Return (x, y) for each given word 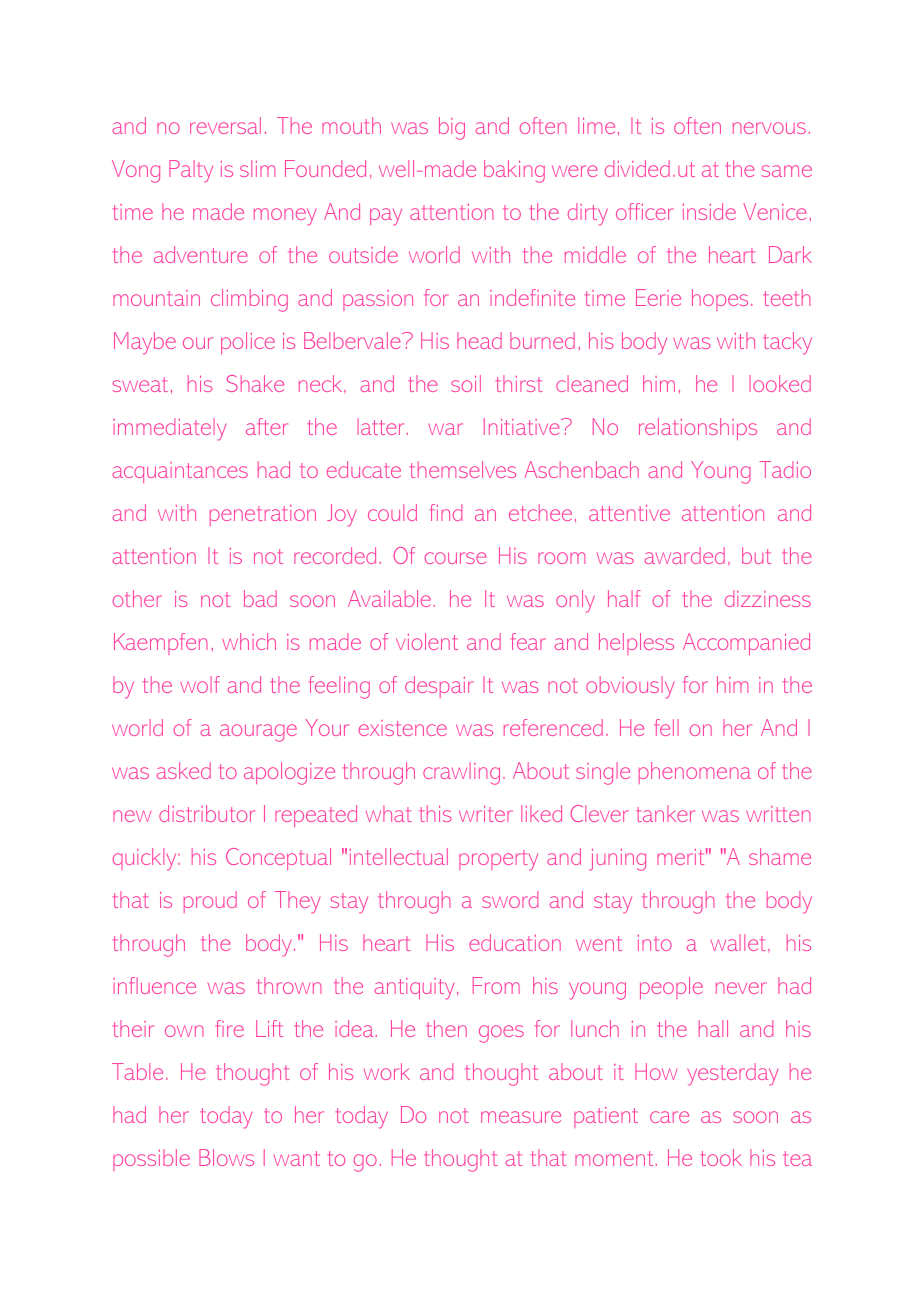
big (452, 128)
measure (521, 1117)
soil (466, 383)
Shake (255, 383)
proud (210, 902)
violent (427, 641)
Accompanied (746, 644)
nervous (769, 128)
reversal (225, 125)
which (249, 641)
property (498, 860)
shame (780, 856)
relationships (698, 429)
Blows (226, 1157)
